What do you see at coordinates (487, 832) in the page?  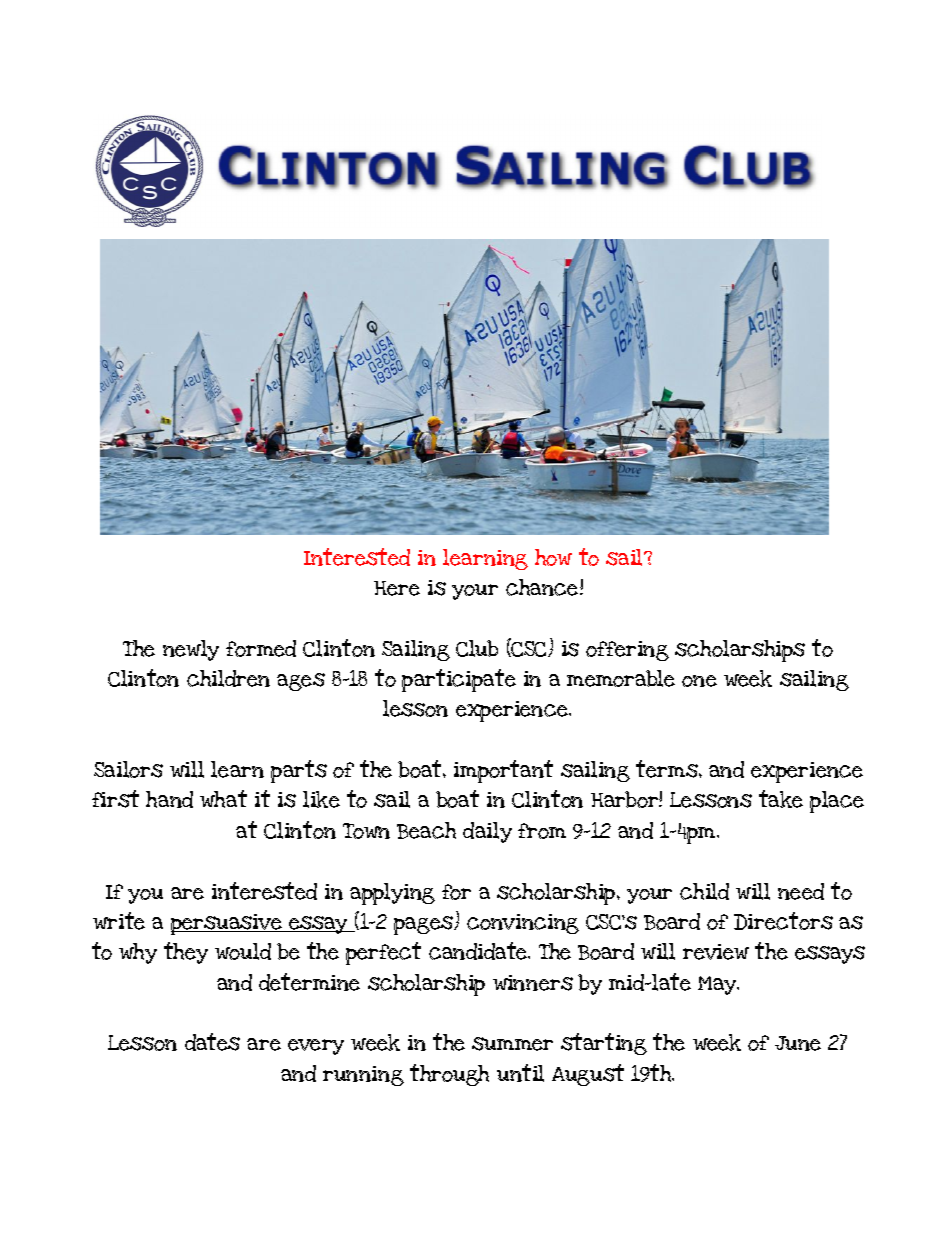 I see `daily` at bounding box center [487, 832].
